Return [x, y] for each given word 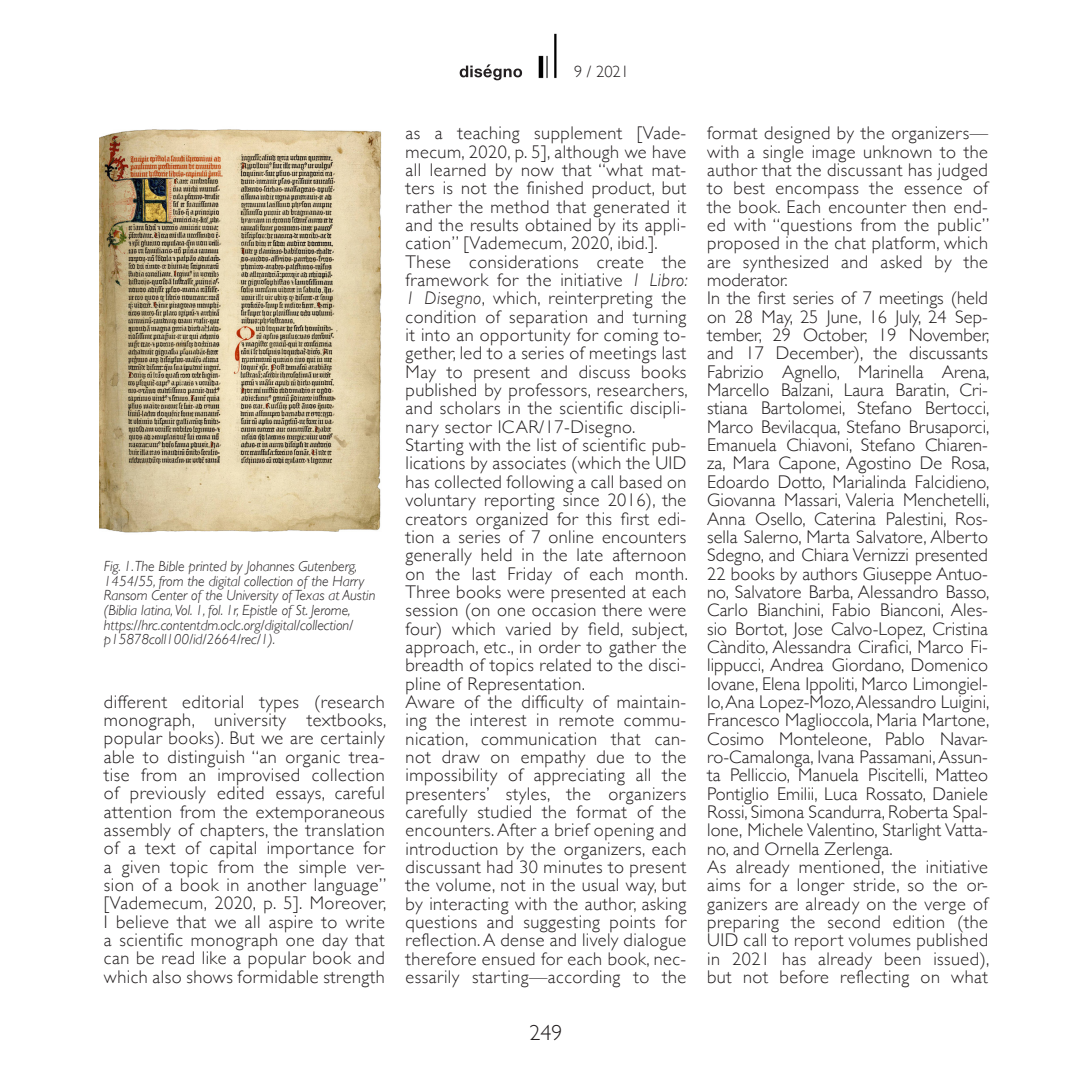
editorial [212, 702]
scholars [470, 407]
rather [429, 207]
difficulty [552, 705]
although [586, 154]
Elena [781, 684]
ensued [508, 959]
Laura [864, 390]
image [834, 153]
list [547, 445]
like [214, 958]
